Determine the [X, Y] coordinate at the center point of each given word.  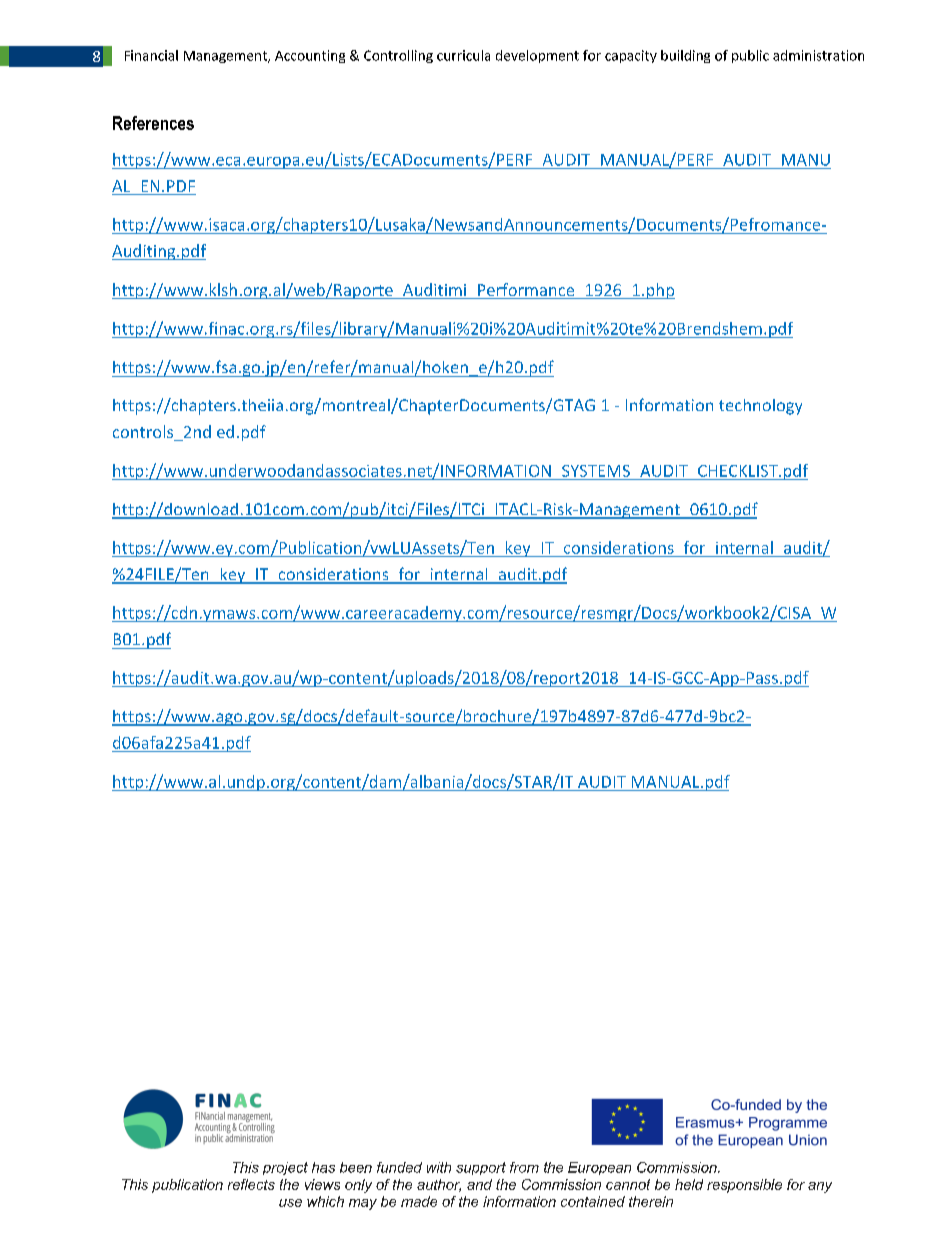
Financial [151, 55]
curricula [463, 55]
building [685, 56]
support [481, 1168]
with [439, 1167]
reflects [251, 1184]
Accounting [310, 56]
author [439, 1185]
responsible [744, 1186]
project [285, 1168]
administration [818, 55]
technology [760, 407]
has [323, 1167]
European [599, 1168]
